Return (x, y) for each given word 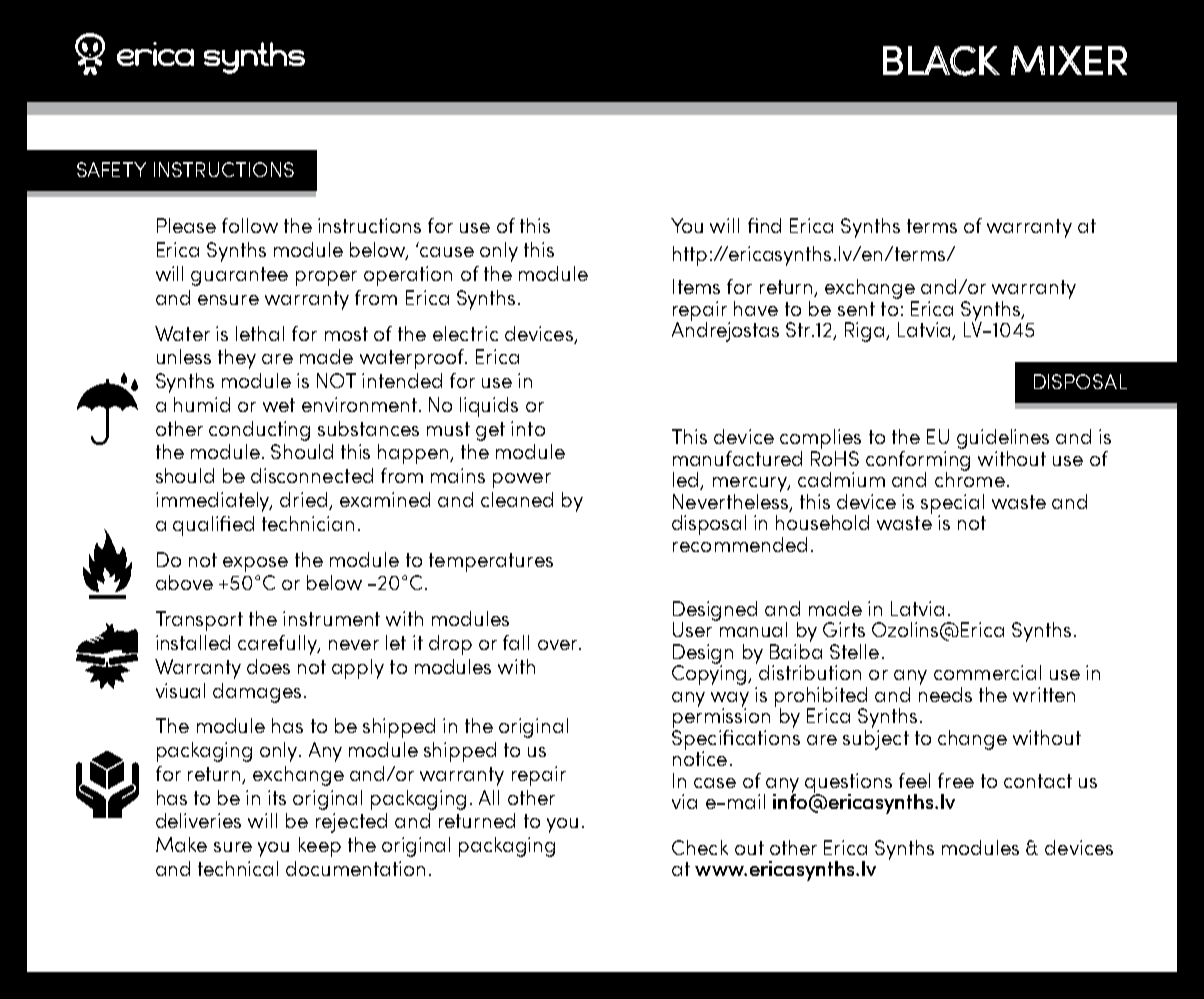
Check (700, 847)
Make (181, 844)
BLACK (941, 61)
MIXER (1069, 60)
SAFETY (111, 169)
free (956, 780)
